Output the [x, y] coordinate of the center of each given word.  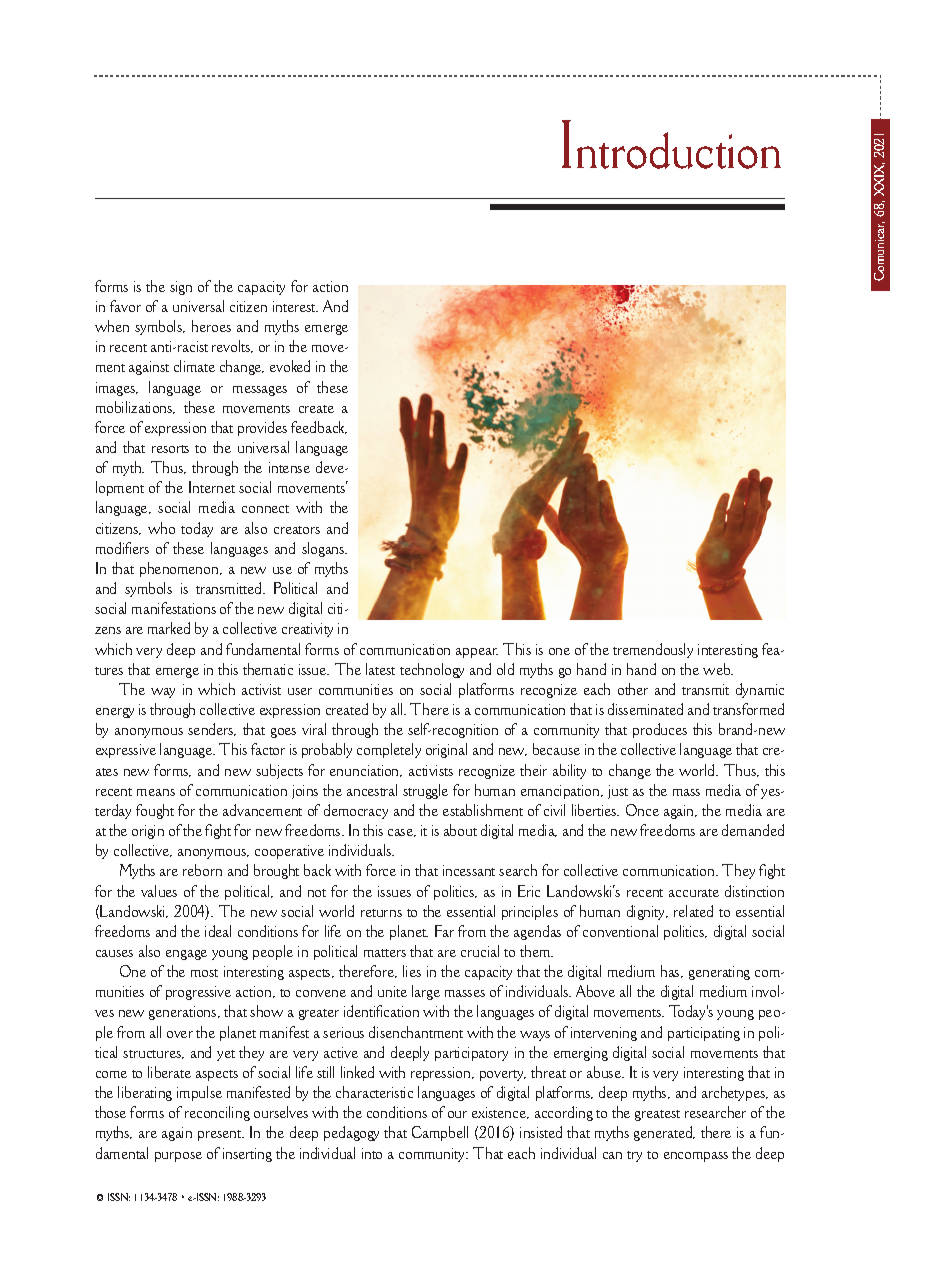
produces [660, 730]
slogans [324, 549]
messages [260, 391]
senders [212, 729]
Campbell [440, 1133]
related [693, 911]
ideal [218, 931]
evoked [290, 366]
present [221, 1135]
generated [664, 1133]
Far [444, 931]
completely [389, 750]
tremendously [653, 650]
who [161, 528]
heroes [211, 326]
